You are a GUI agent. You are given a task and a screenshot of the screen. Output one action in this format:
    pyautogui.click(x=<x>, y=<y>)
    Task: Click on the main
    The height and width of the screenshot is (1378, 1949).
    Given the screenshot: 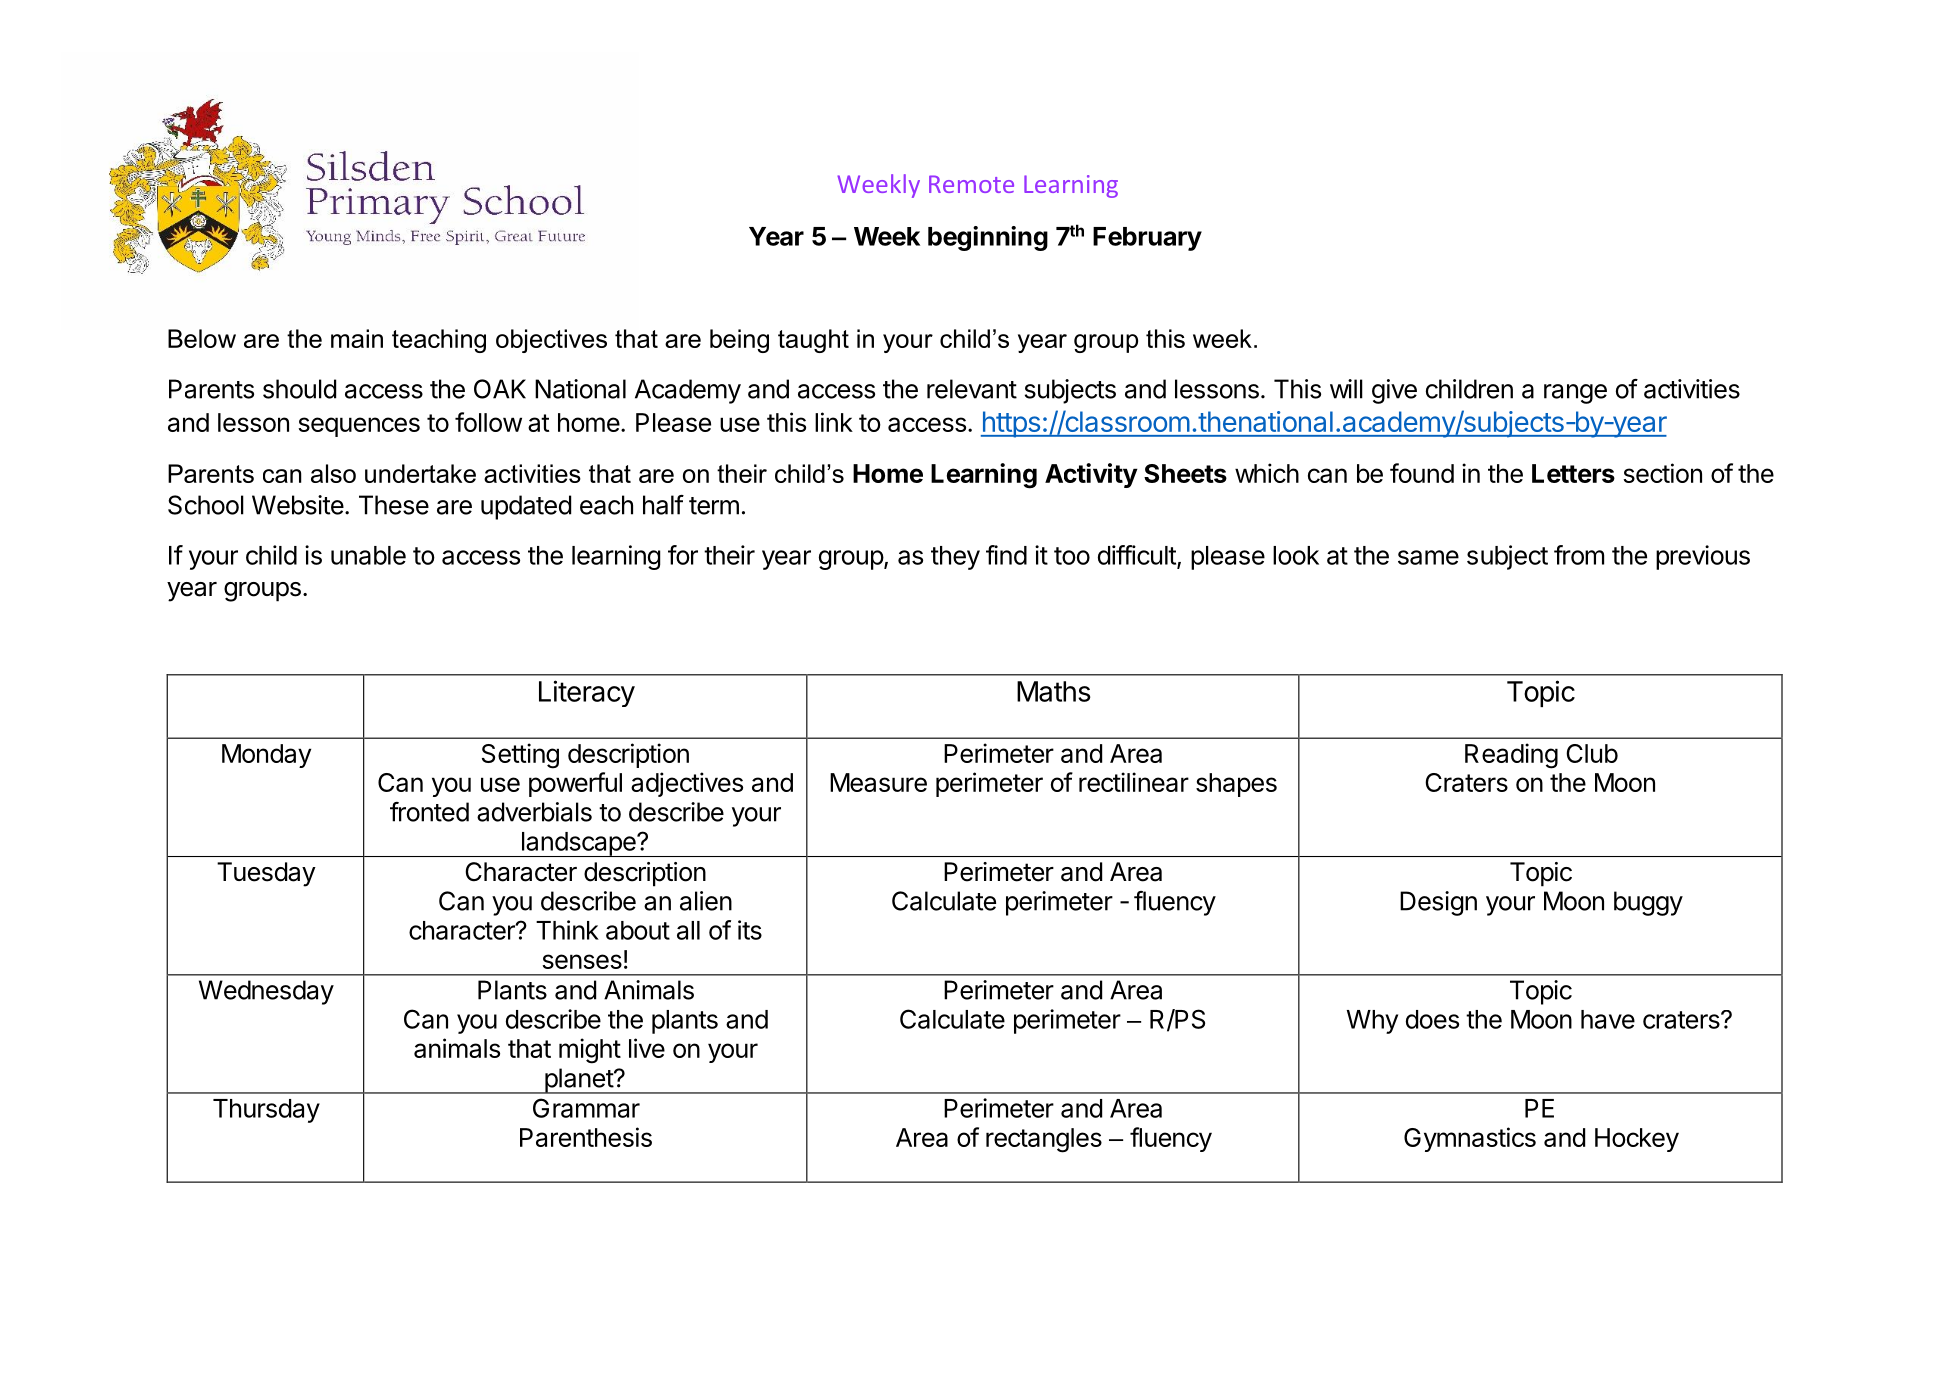 What is the action you would take?
    pyautogui.click(x=357, y=338)
